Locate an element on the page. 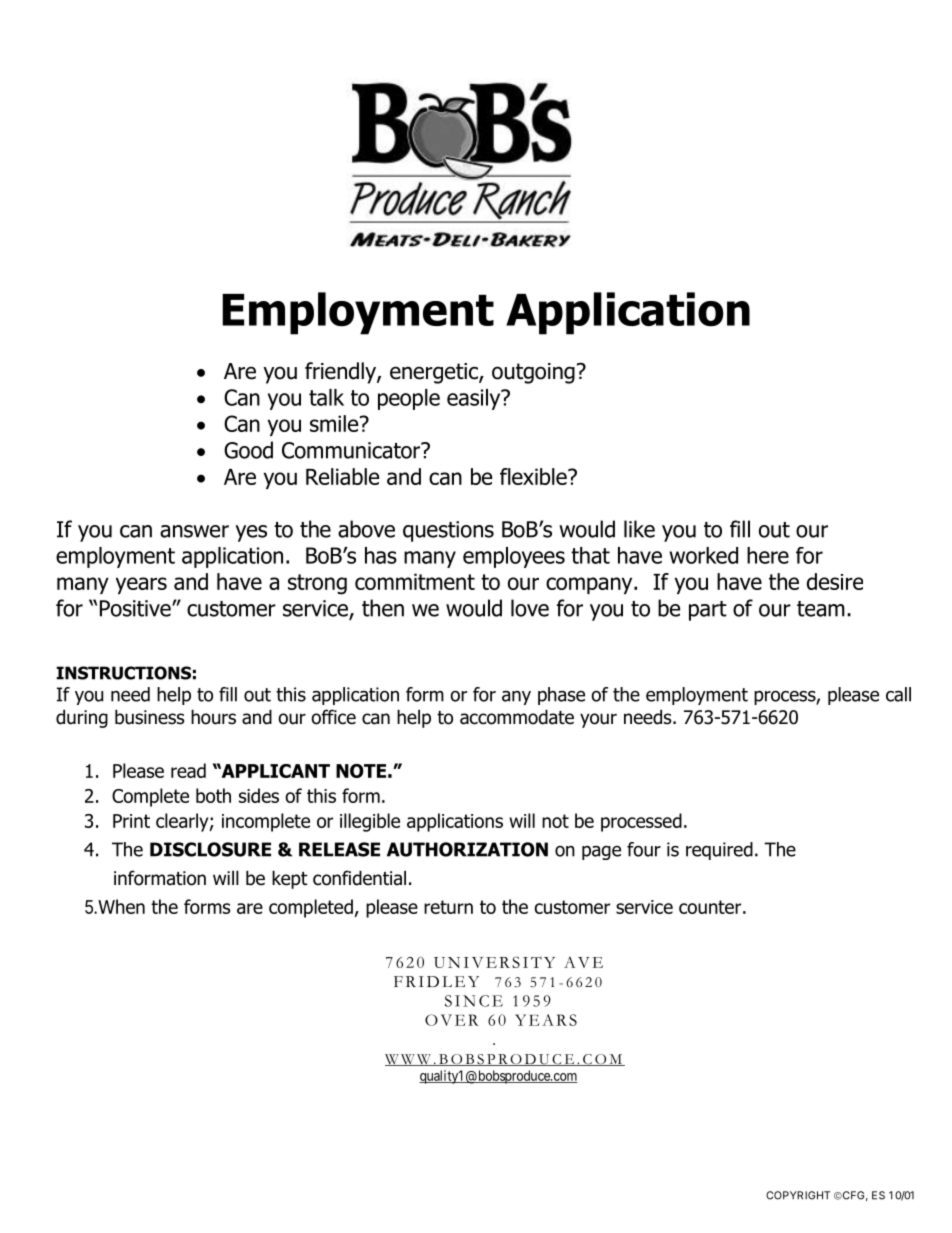 This document has width=952, height=1233. team is located at coordinates (821, 609).
